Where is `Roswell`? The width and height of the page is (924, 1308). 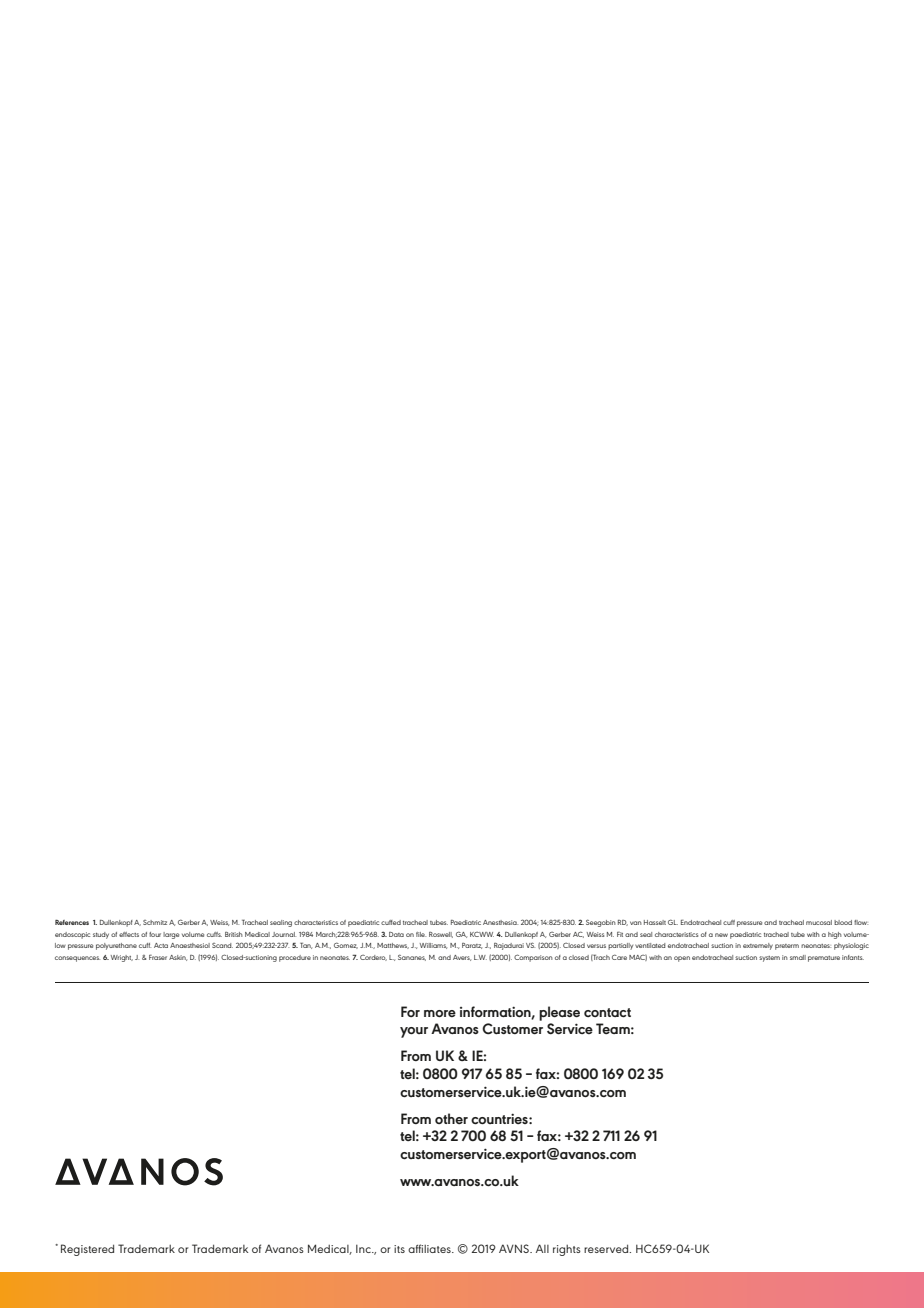 Roswell is located at coordinates (441, 935).
